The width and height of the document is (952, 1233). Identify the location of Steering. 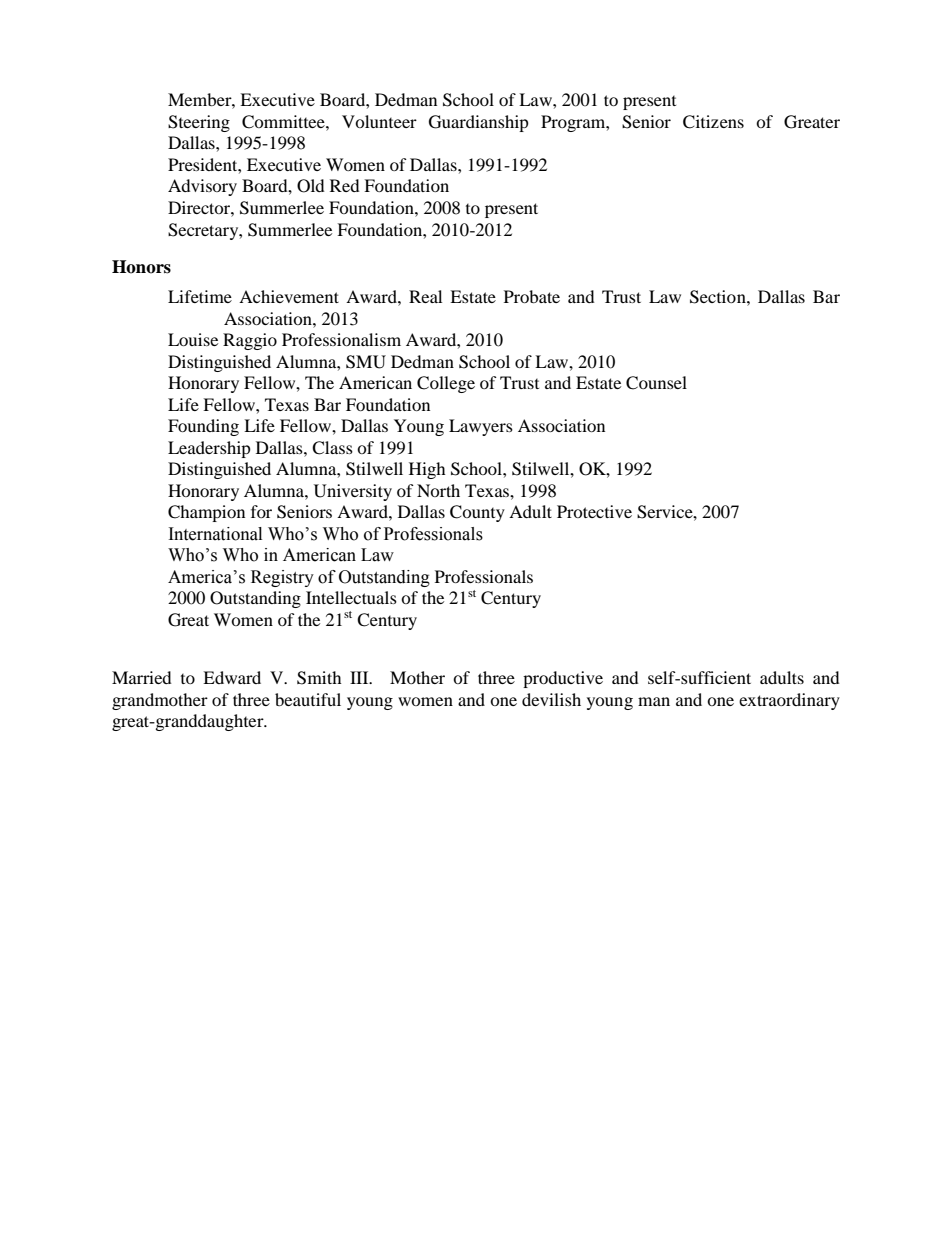
(199, 123).
